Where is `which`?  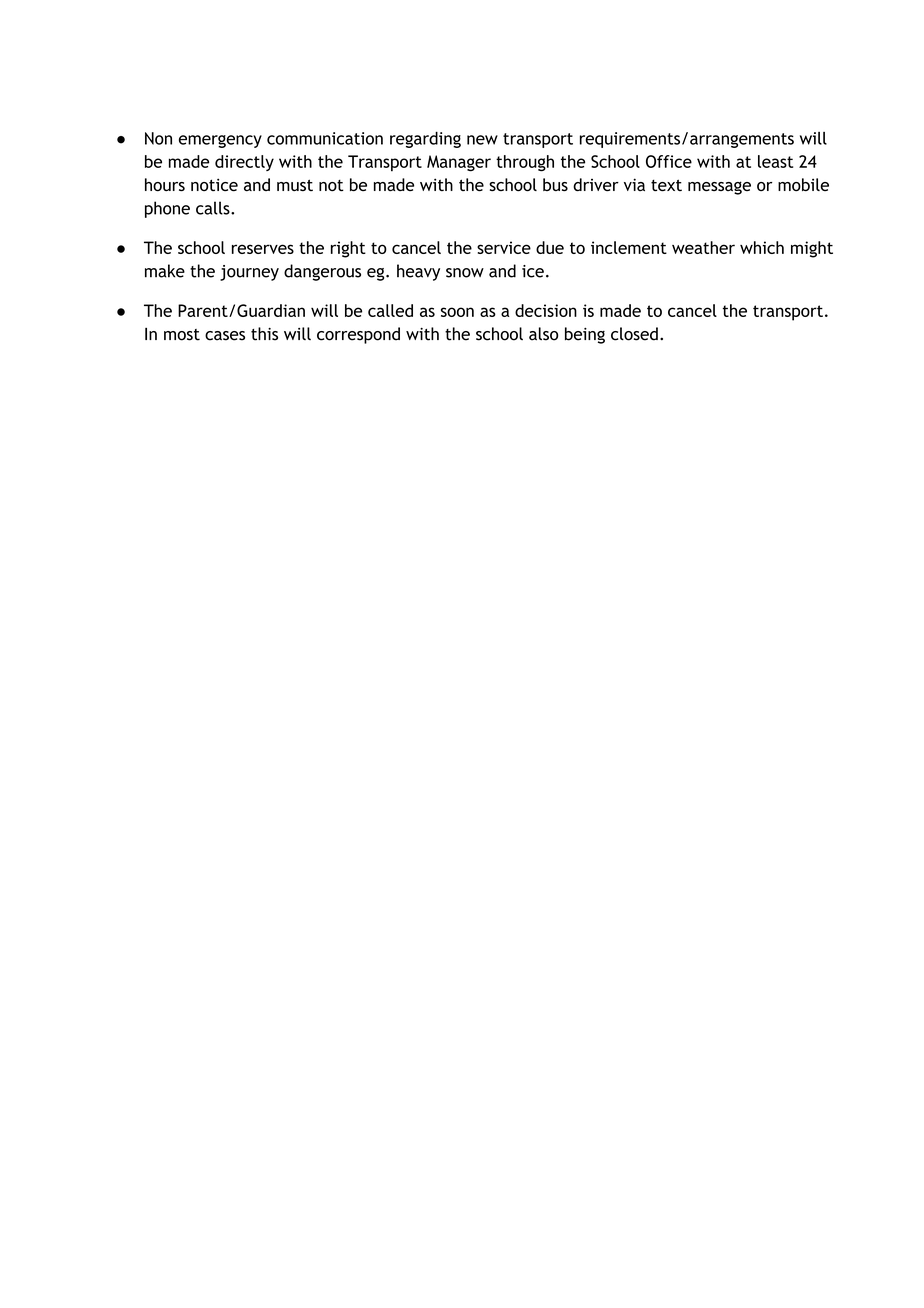 which is located at coordinates (762, 247).
